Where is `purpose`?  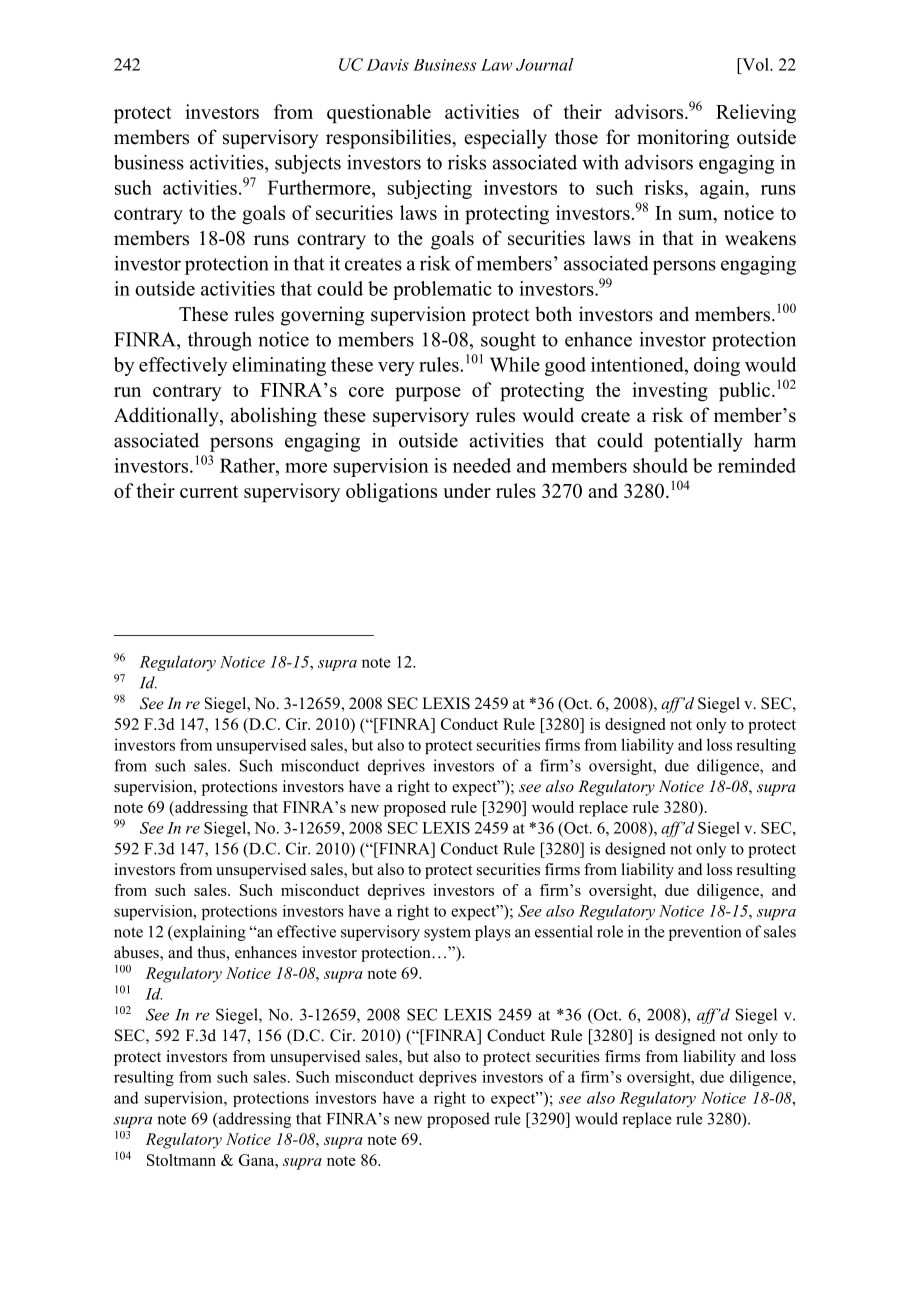 purpose is located at coordinates (428, 394).
